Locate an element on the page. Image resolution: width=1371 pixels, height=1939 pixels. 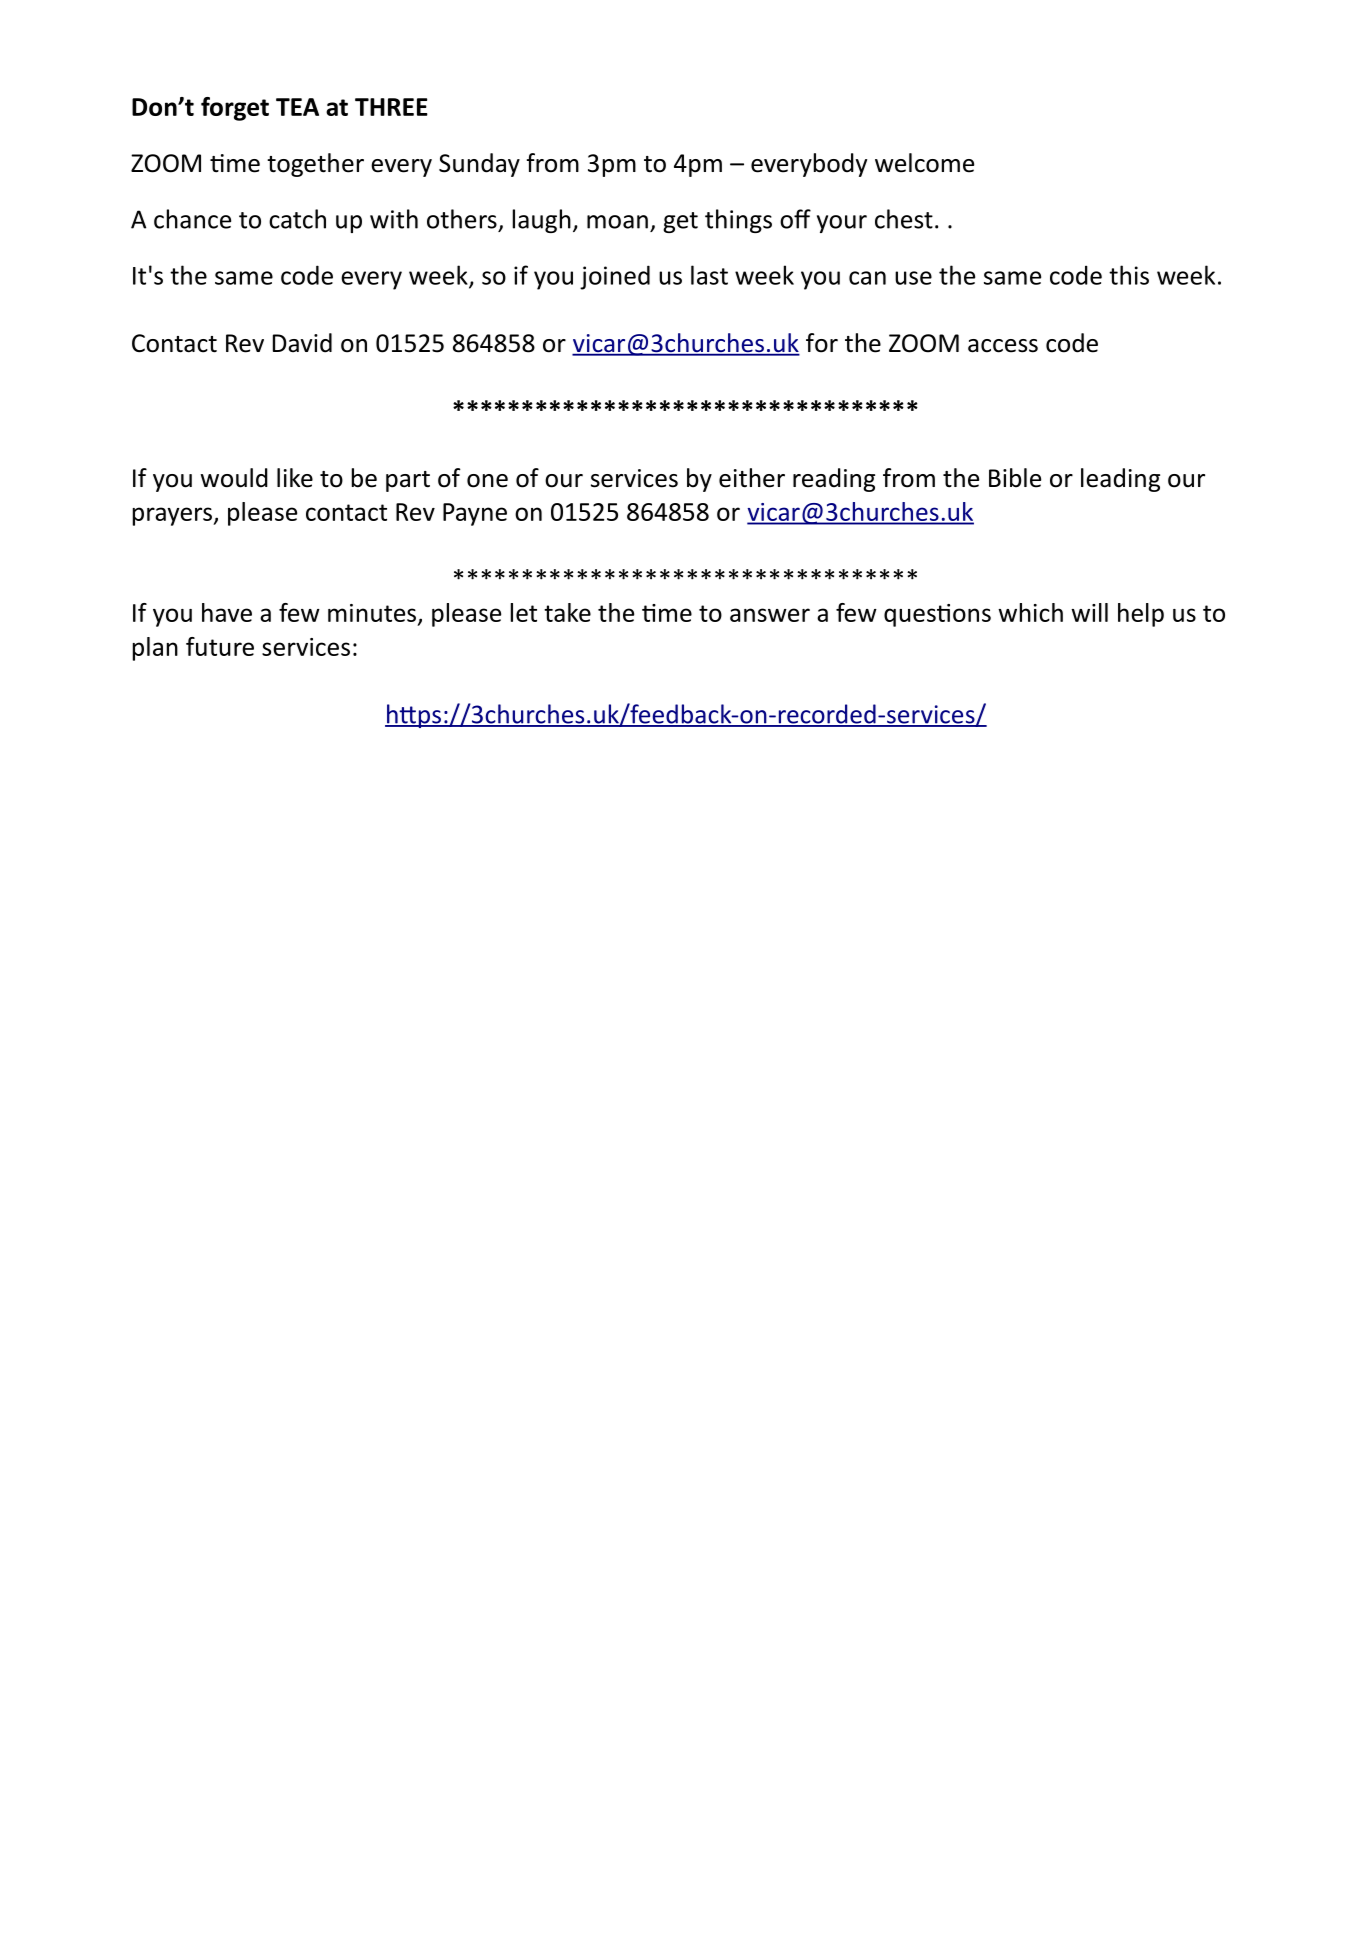
David is located at coordinates (302, 343).
